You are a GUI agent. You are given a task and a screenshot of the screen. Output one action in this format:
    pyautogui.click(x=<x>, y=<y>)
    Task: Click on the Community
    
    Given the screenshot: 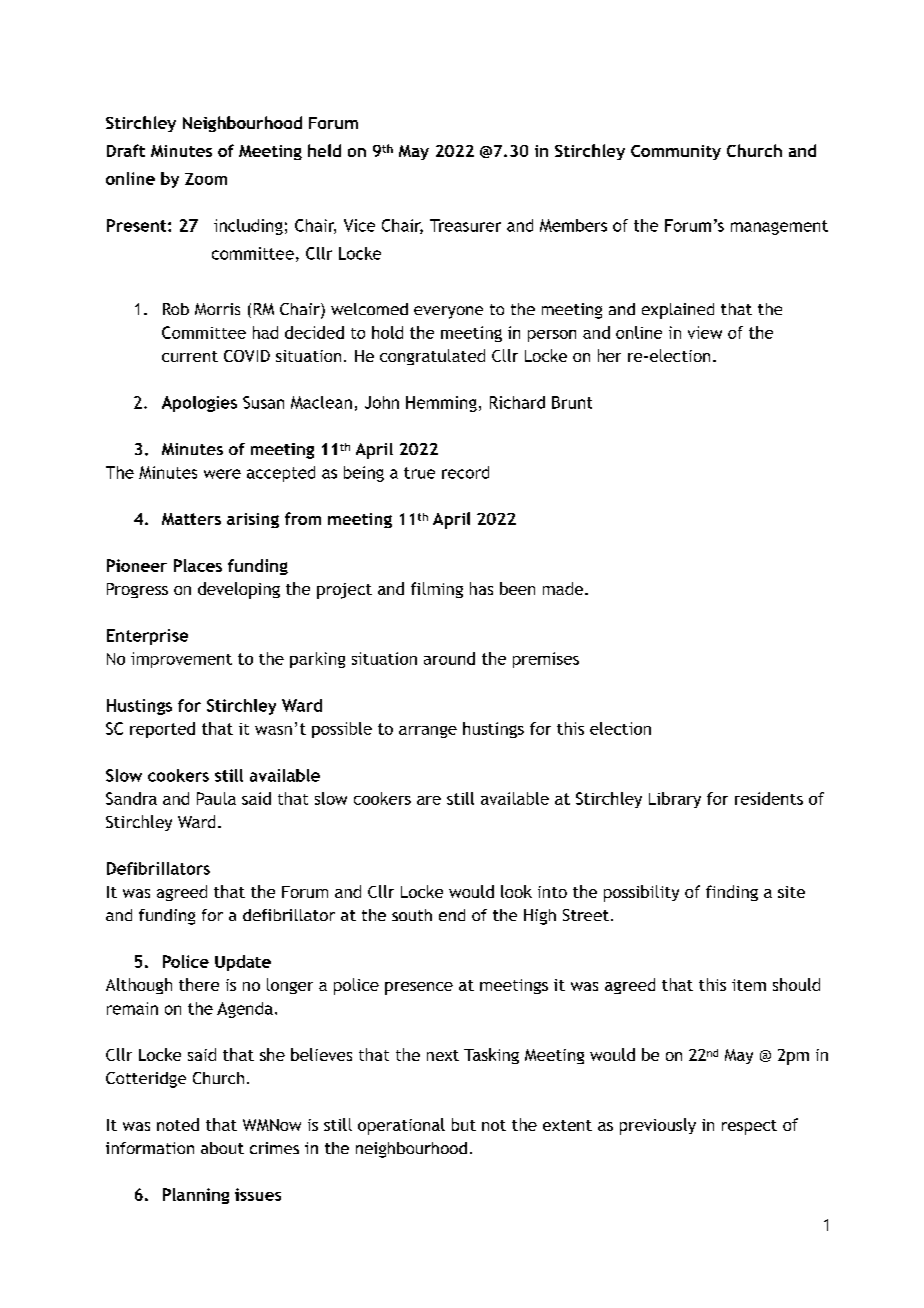 What is the action you would take?
    pyautogui.click(x=676, y=152)
